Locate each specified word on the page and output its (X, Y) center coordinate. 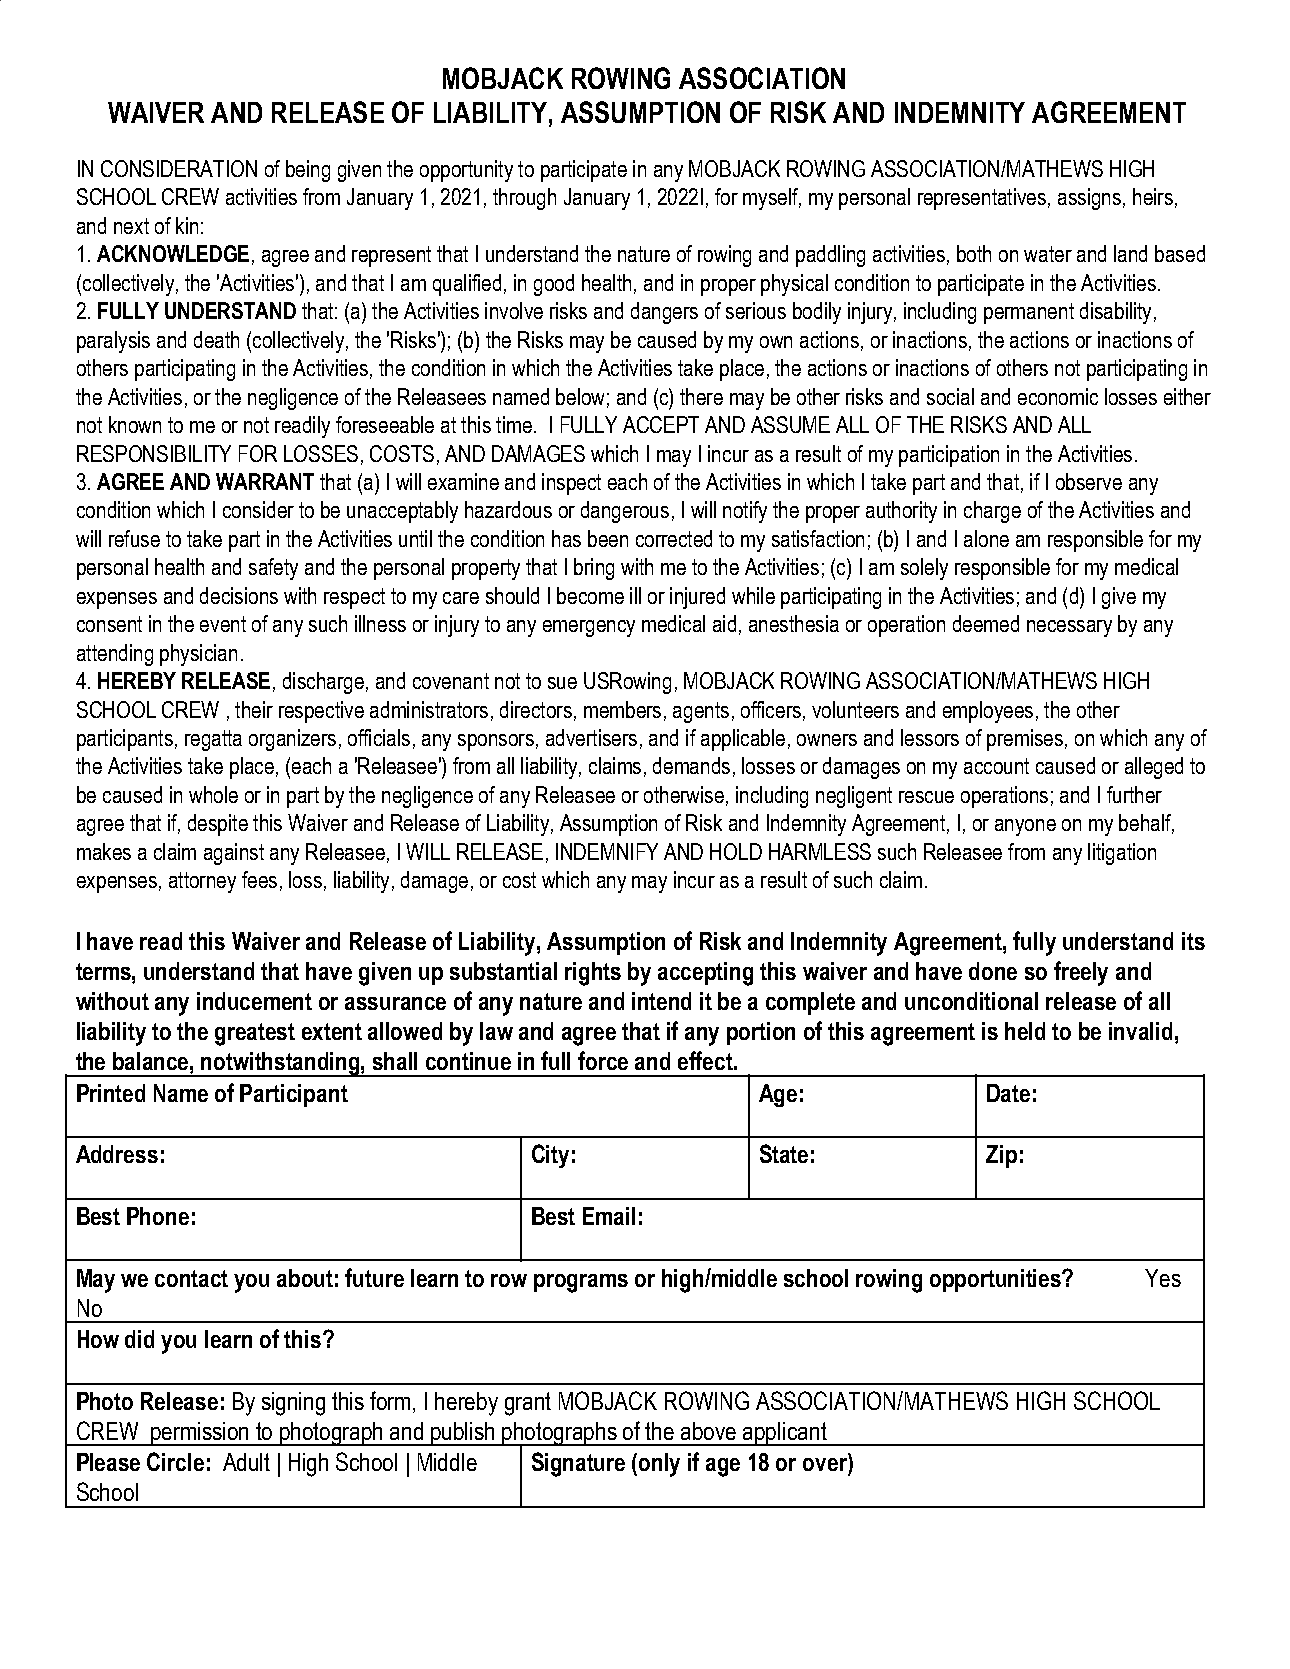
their (254, 709)
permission (201, 1434)
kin (187, 225)
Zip (1001, 1156)
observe (1089, 481)
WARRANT (265, 481)
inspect (571, 484)
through (524, 199)
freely (1081, 973)
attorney (202, 882)
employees (988, 712)
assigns (1089, 199)
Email (609, 1216)
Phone (158, 1216)
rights (593, 974)
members (622, 709)
